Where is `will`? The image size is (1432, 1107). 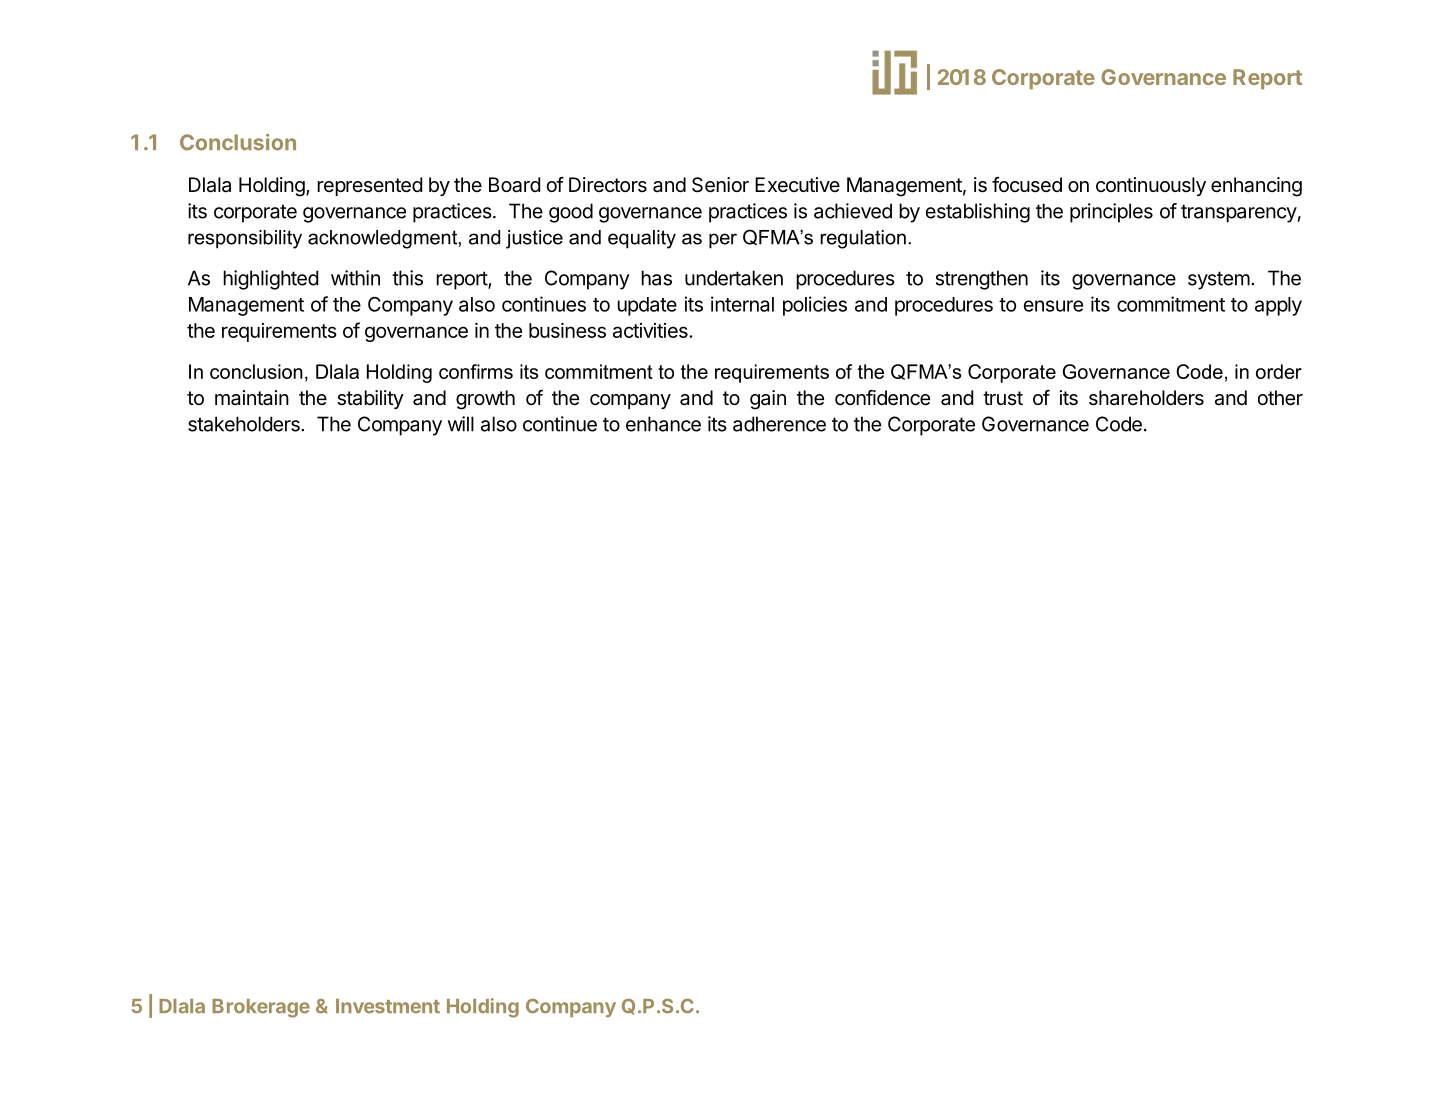
will is located at coordinates (461, 424).
